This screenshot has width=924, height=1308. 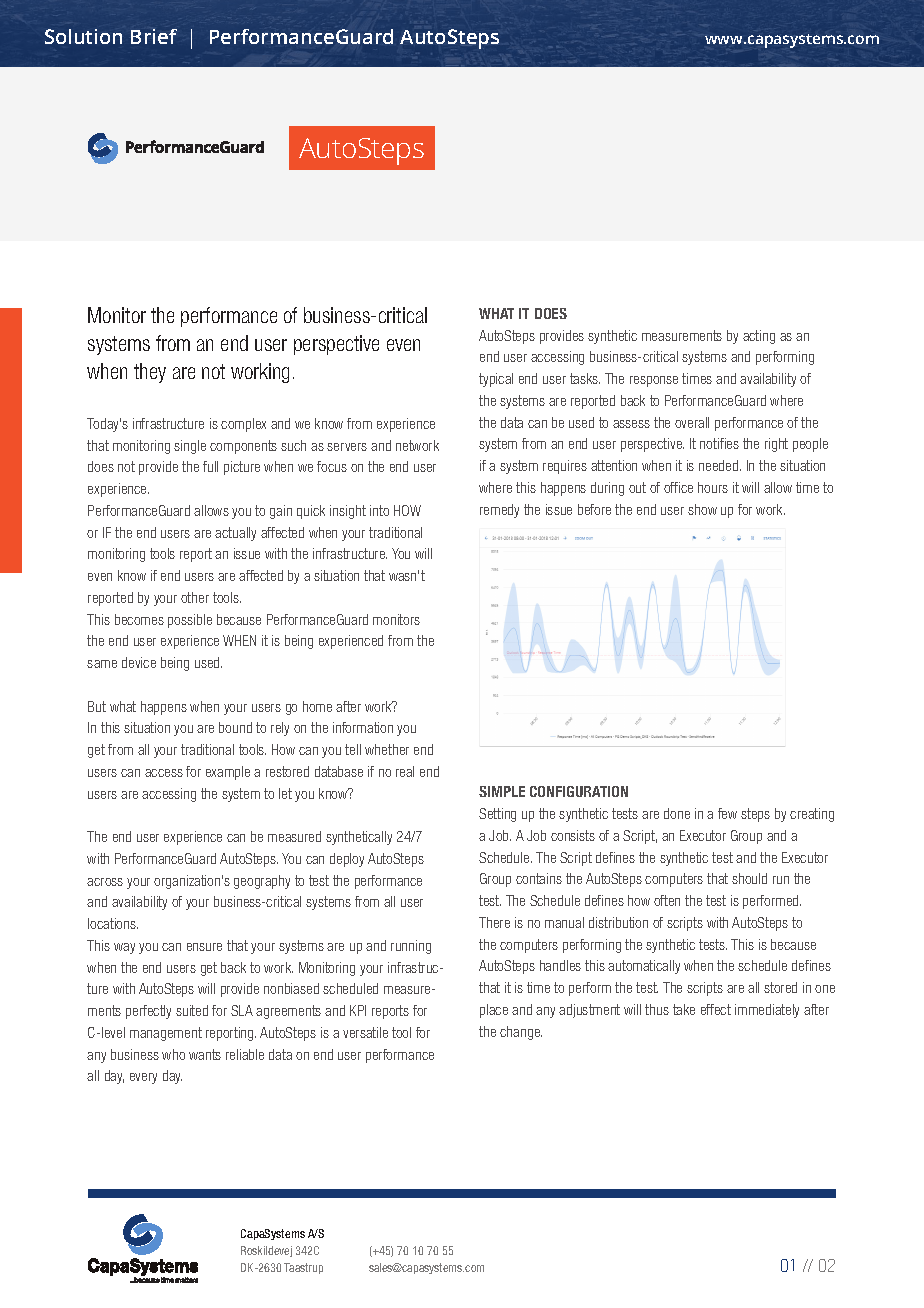 I want to click on bound, so click(x=235, y=727).
